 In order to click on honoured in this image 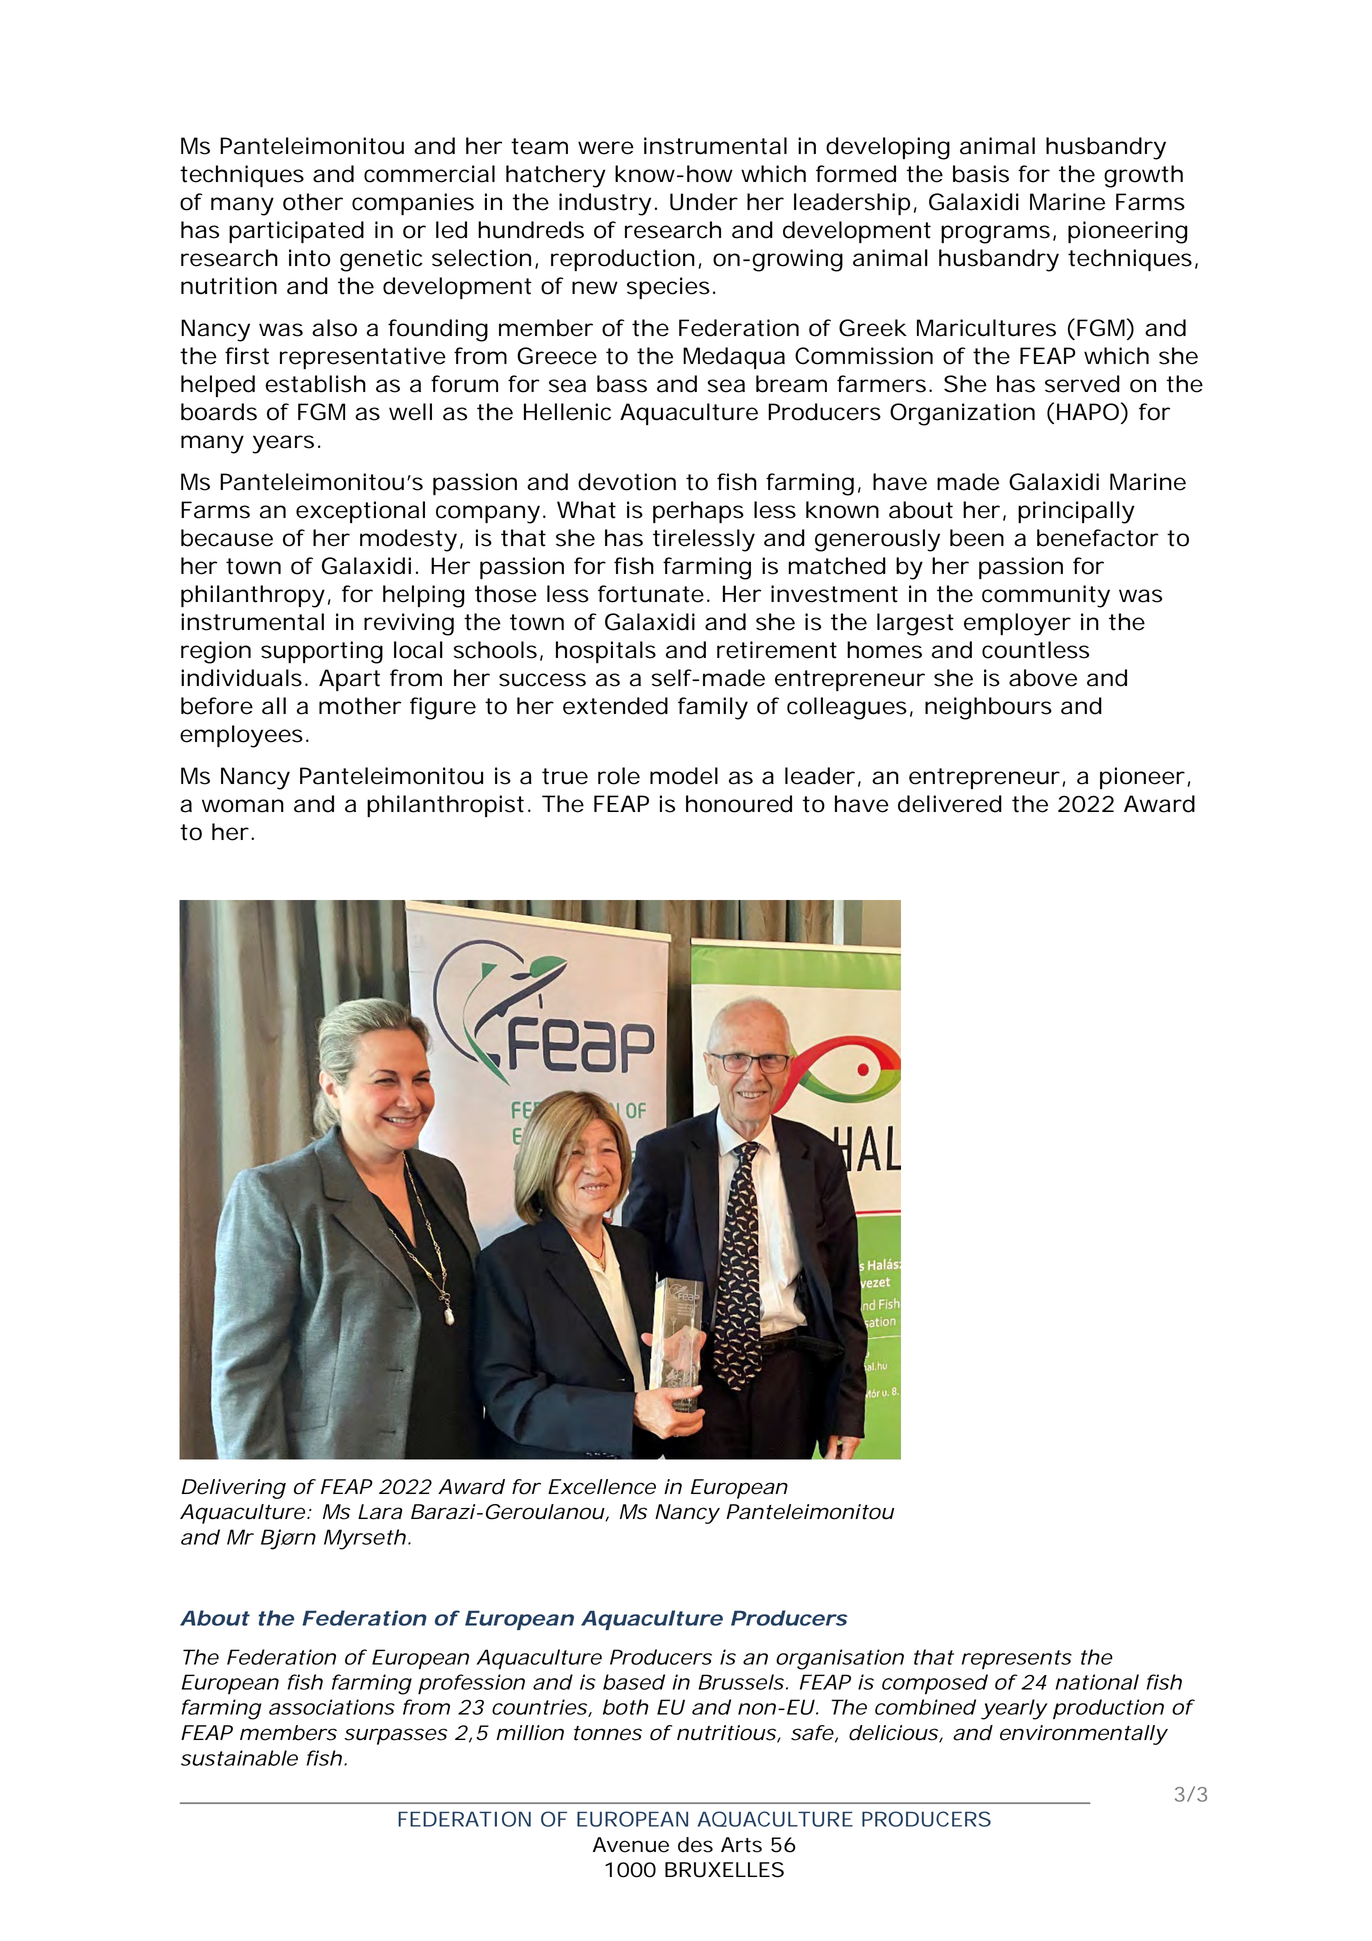, I will do `click(739, 804)`.
